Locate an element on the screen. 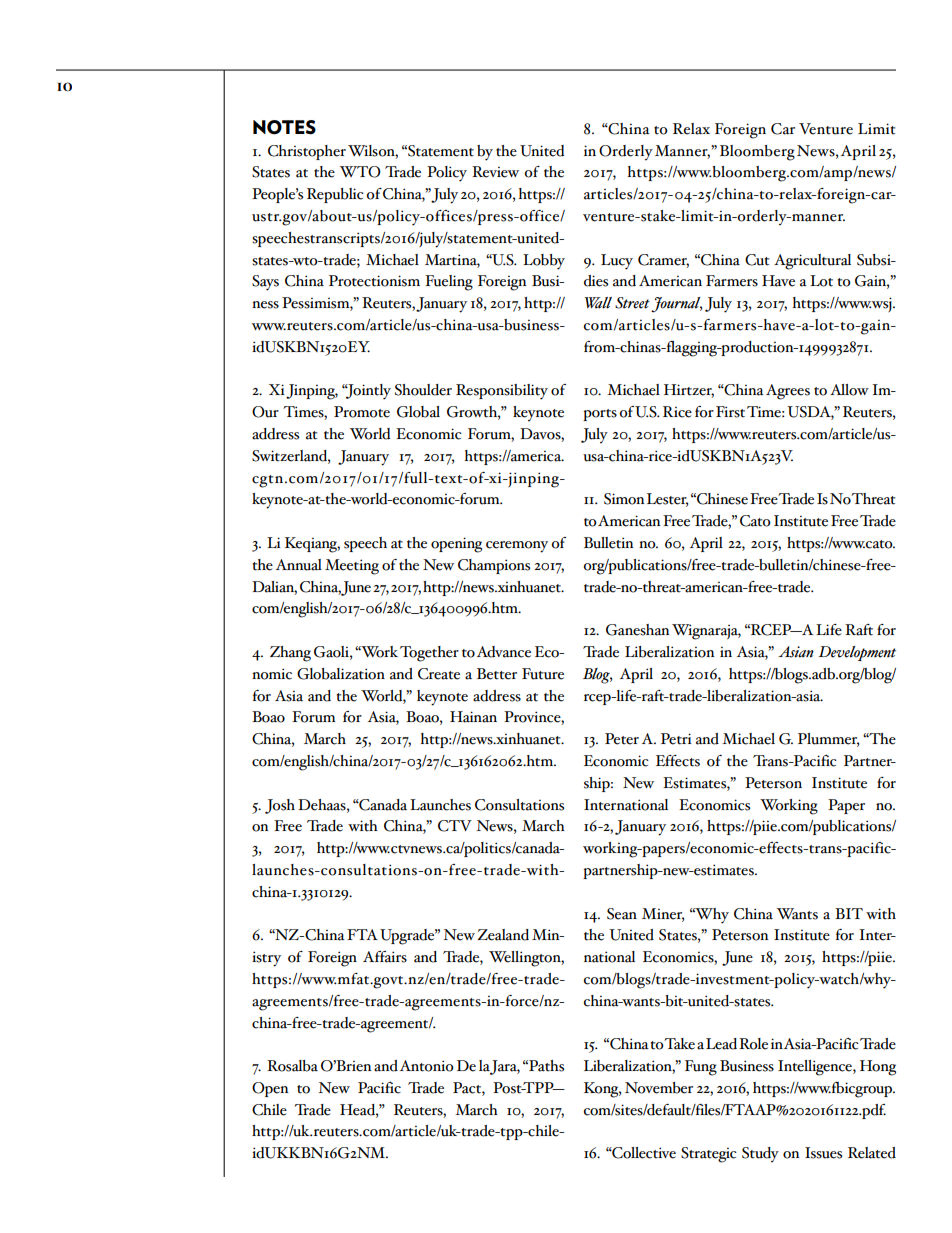 This screenshot has width=952, height=1233. Christopher is located at coordinates (307, 152).
